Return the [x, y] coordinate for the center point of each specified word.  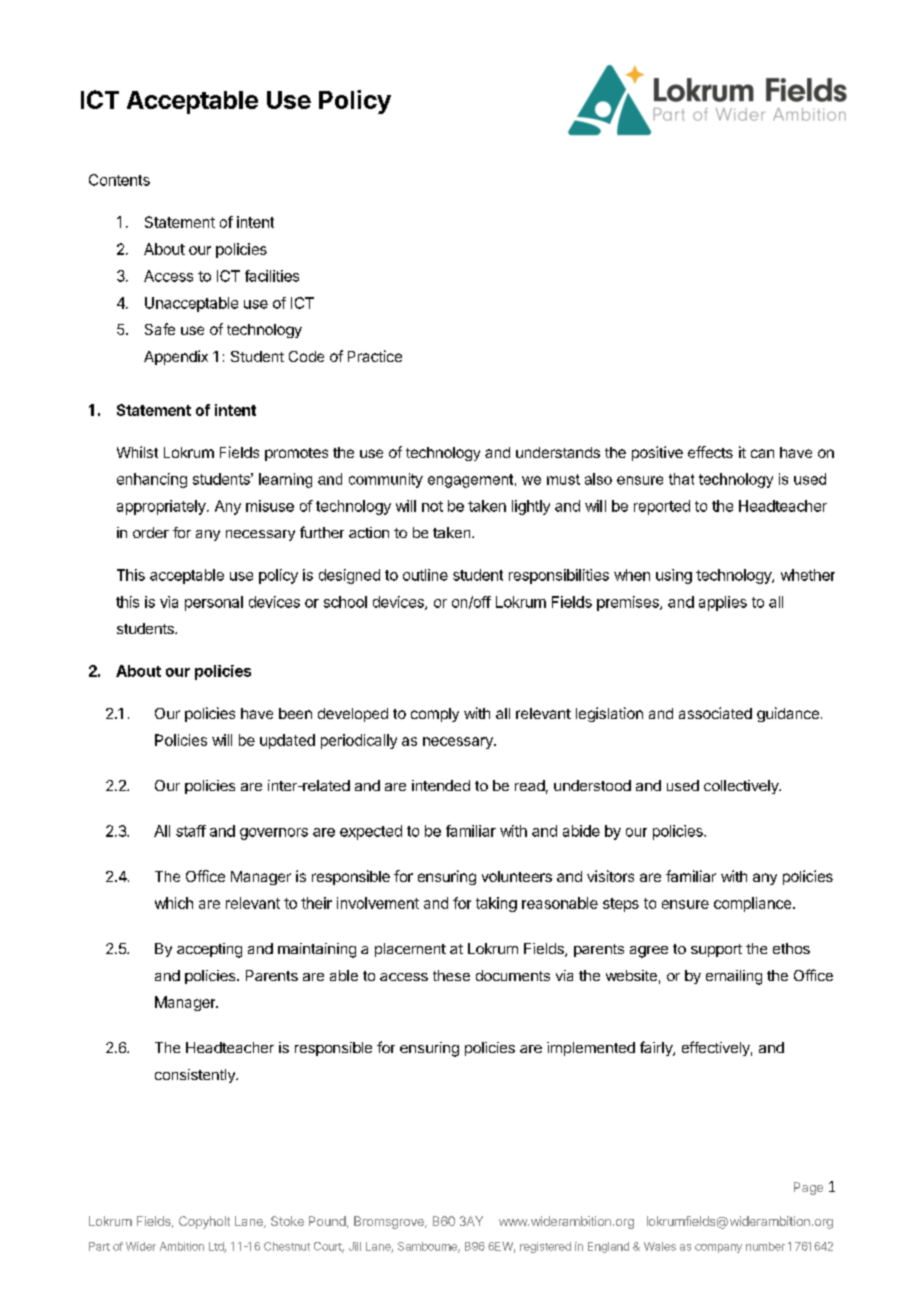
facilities [272, 276]
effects [710, 452]
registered [545, 1247]
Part [99, 1246]
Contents [119, 180]
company [718, 1248]
